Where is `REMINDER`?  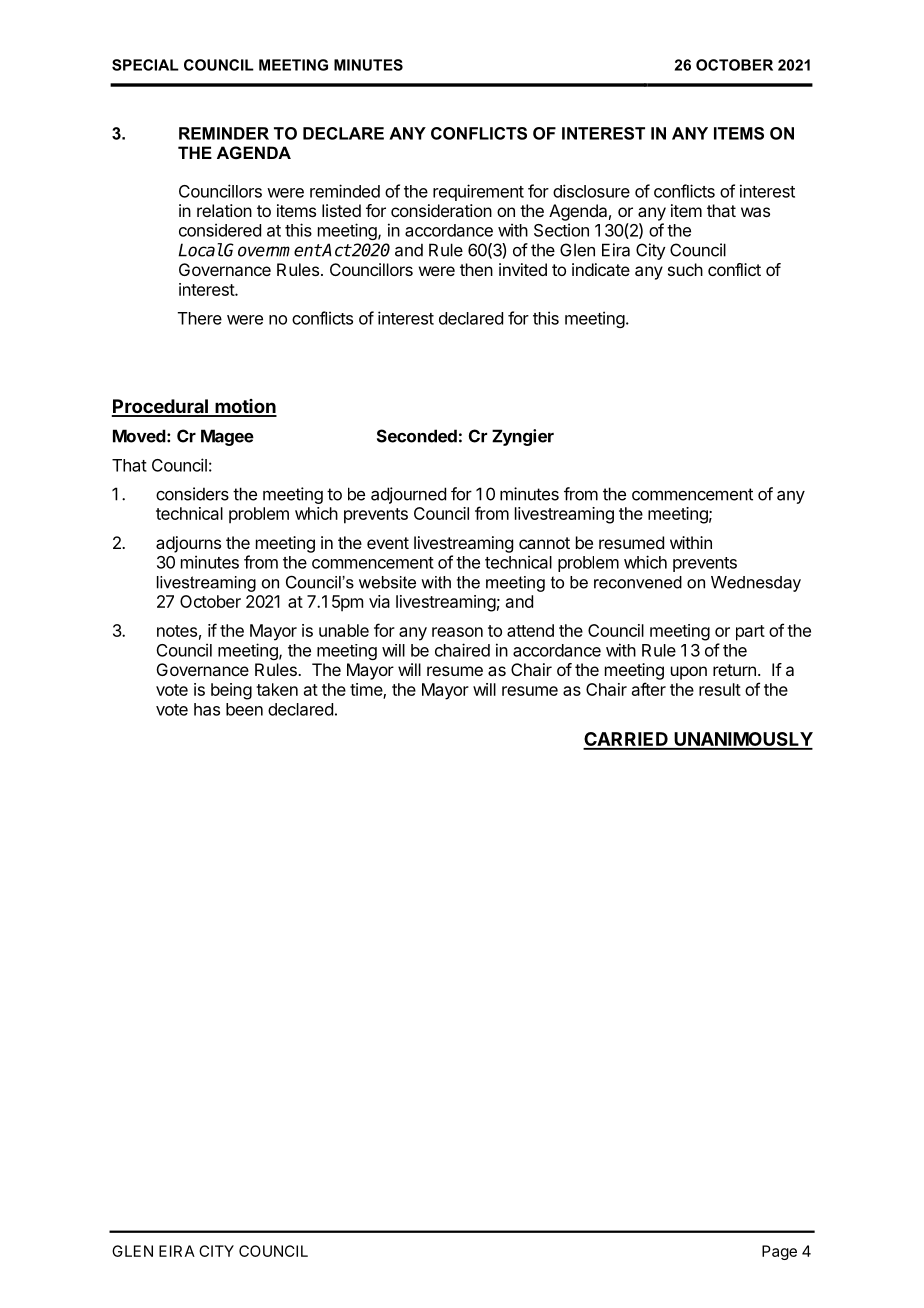
REMINDER is located at coordinates (224, 133).
